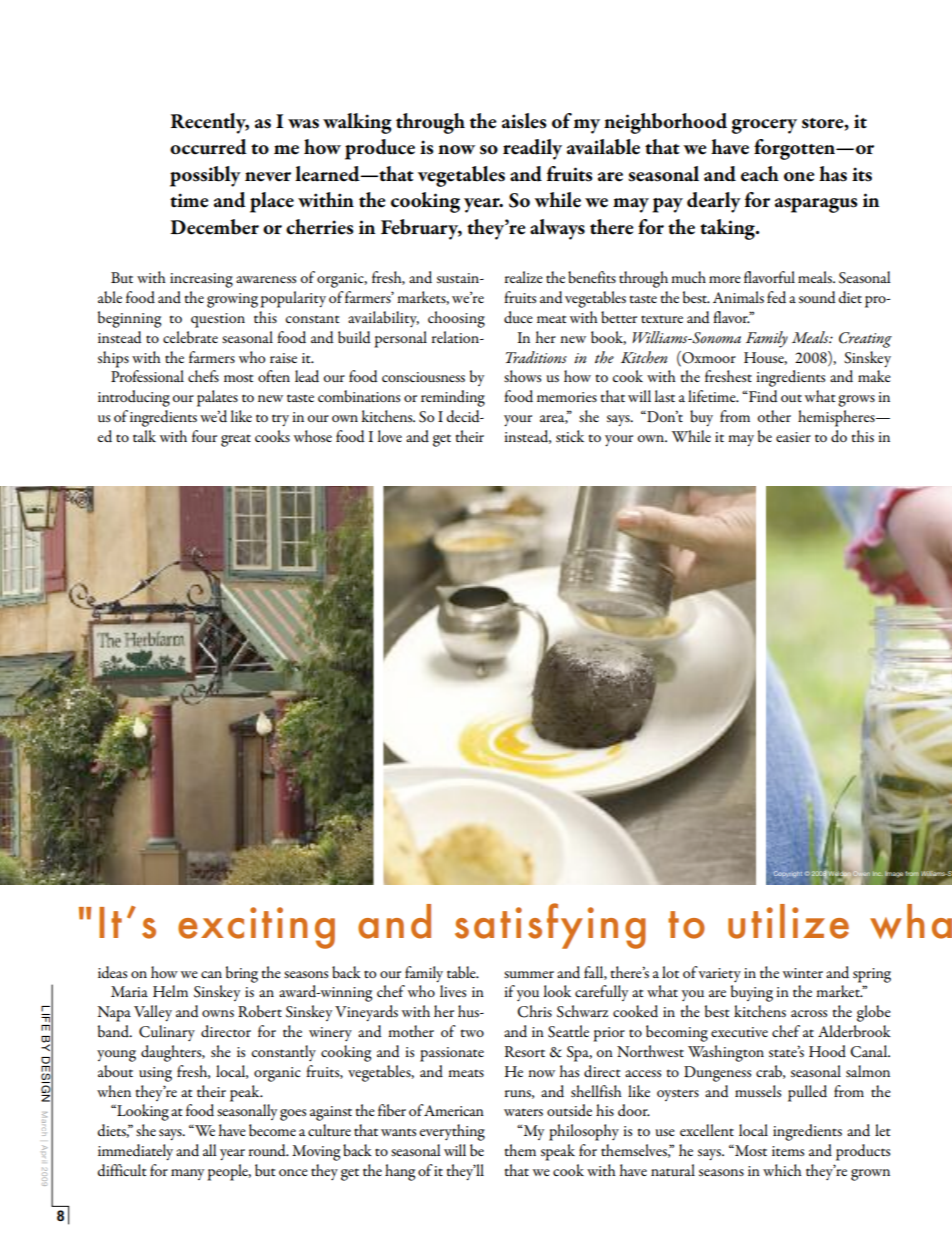 Image resolution: width=952 pixels, height=1250 pixels. Describe the element at coordinates (793, 437) in the document. I see `easier` at that location.
